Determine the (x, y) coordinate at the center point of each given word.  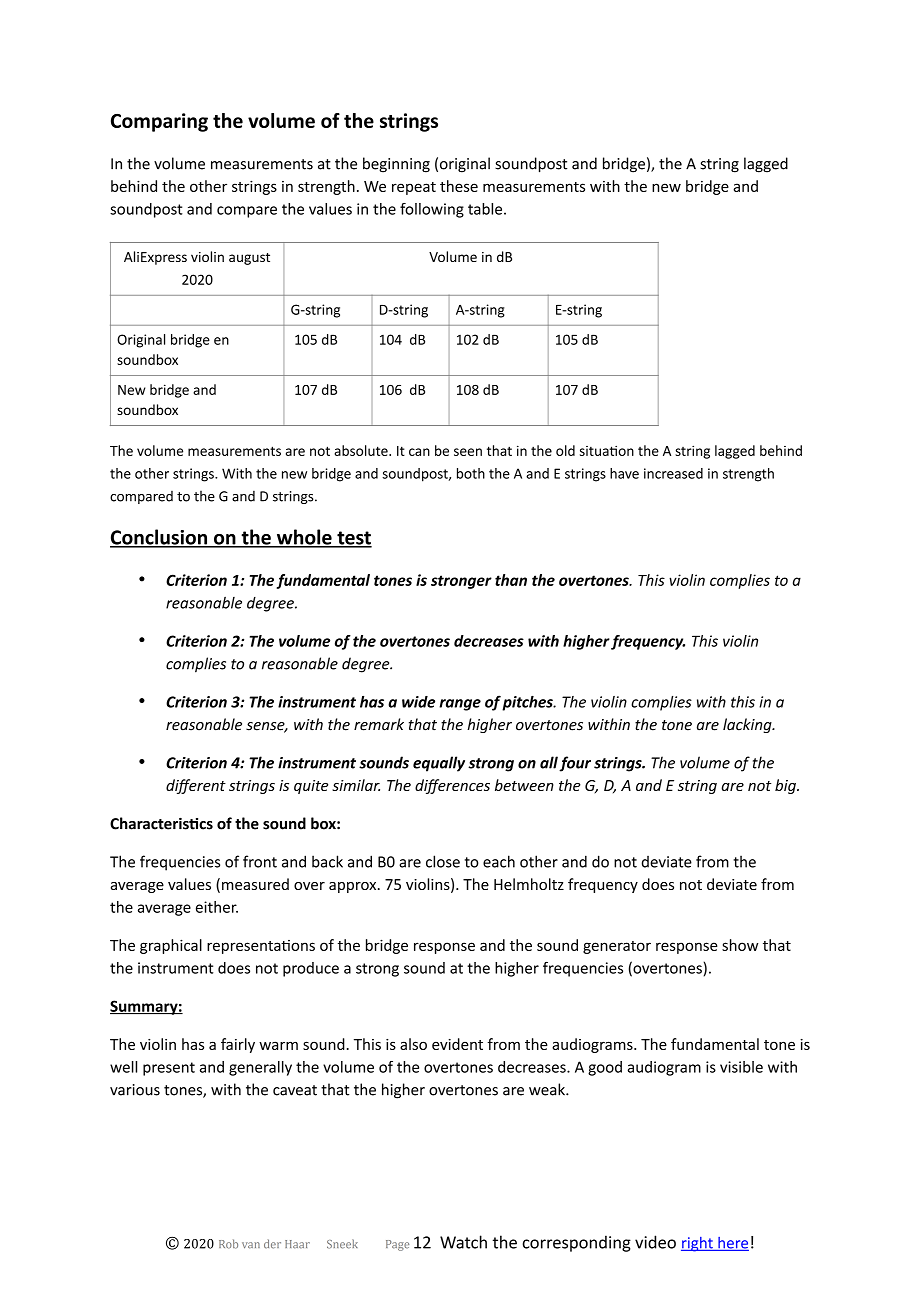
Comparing (159, 122)
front (260, 861)
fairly (238, 1045)
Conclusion (160, 538)
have (624, 473)
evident (457, 1044)
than (511, 580)
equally (439, 764)
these (459, 186)
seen (468, 452)
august (249, 259)
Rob (228, 1244)
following (432, 210)
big (786, 786)
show (740, 945)
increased (673, 473)
